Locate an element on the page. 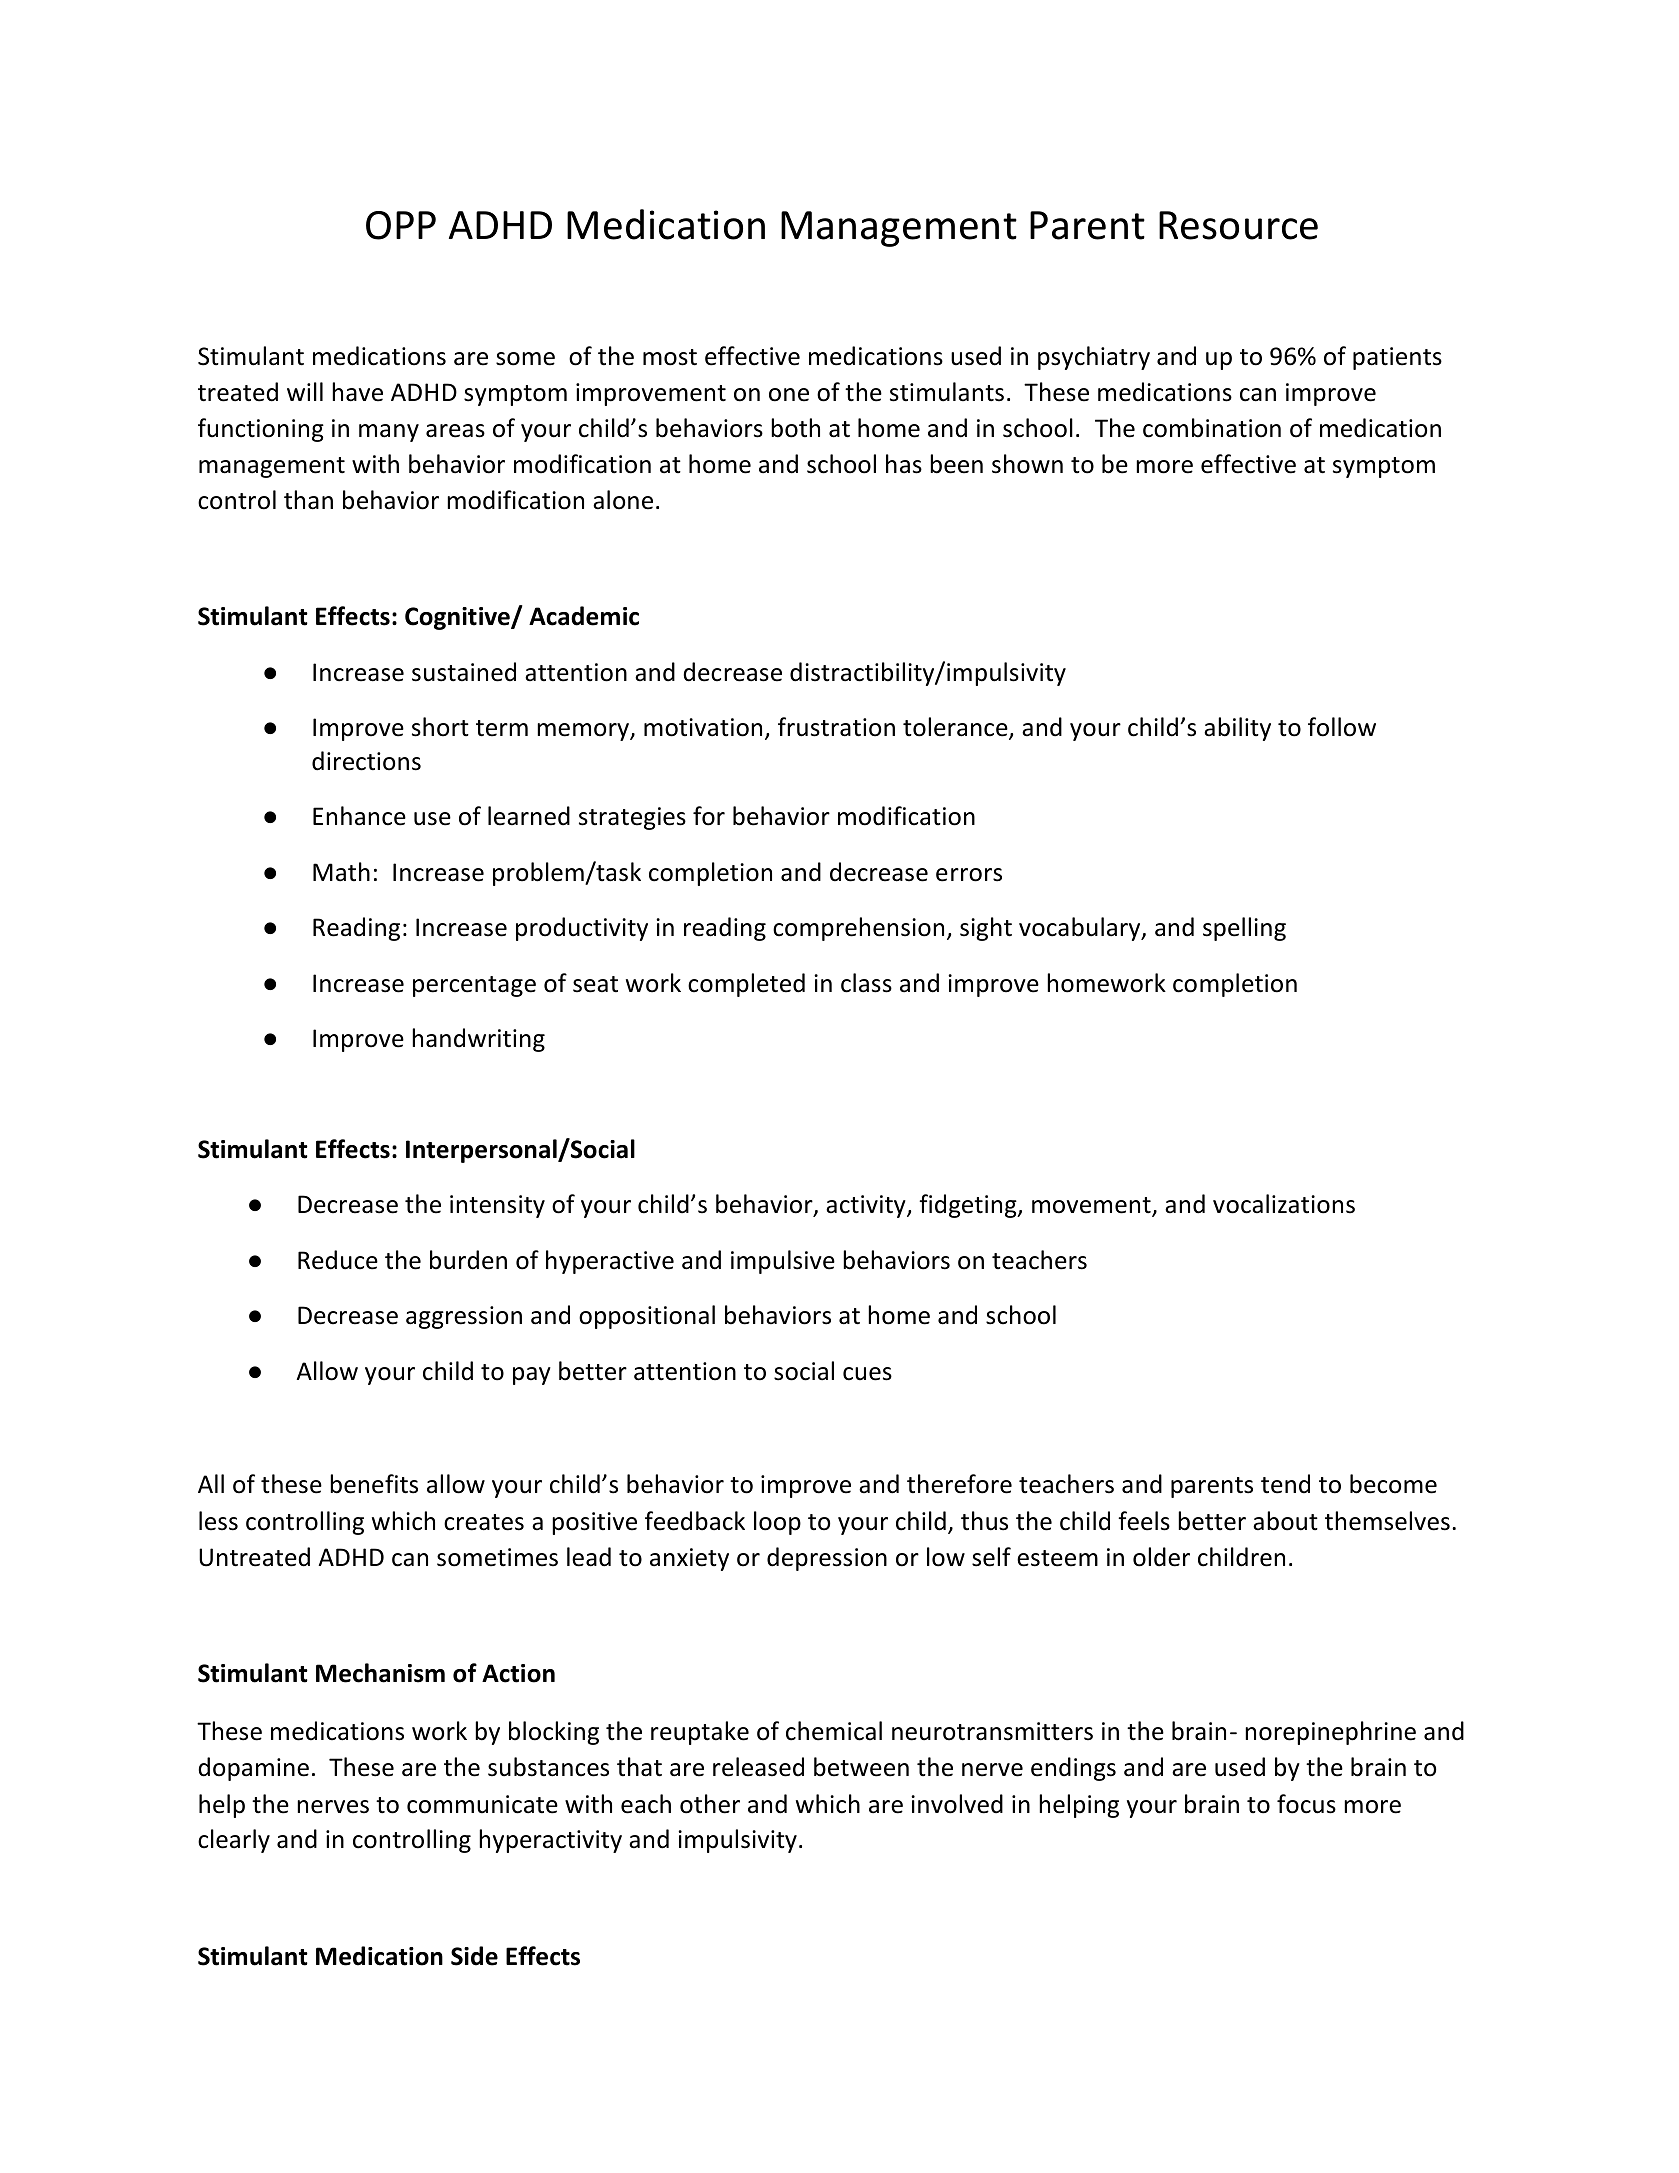  ability is located at coordinates (1237, 729).
